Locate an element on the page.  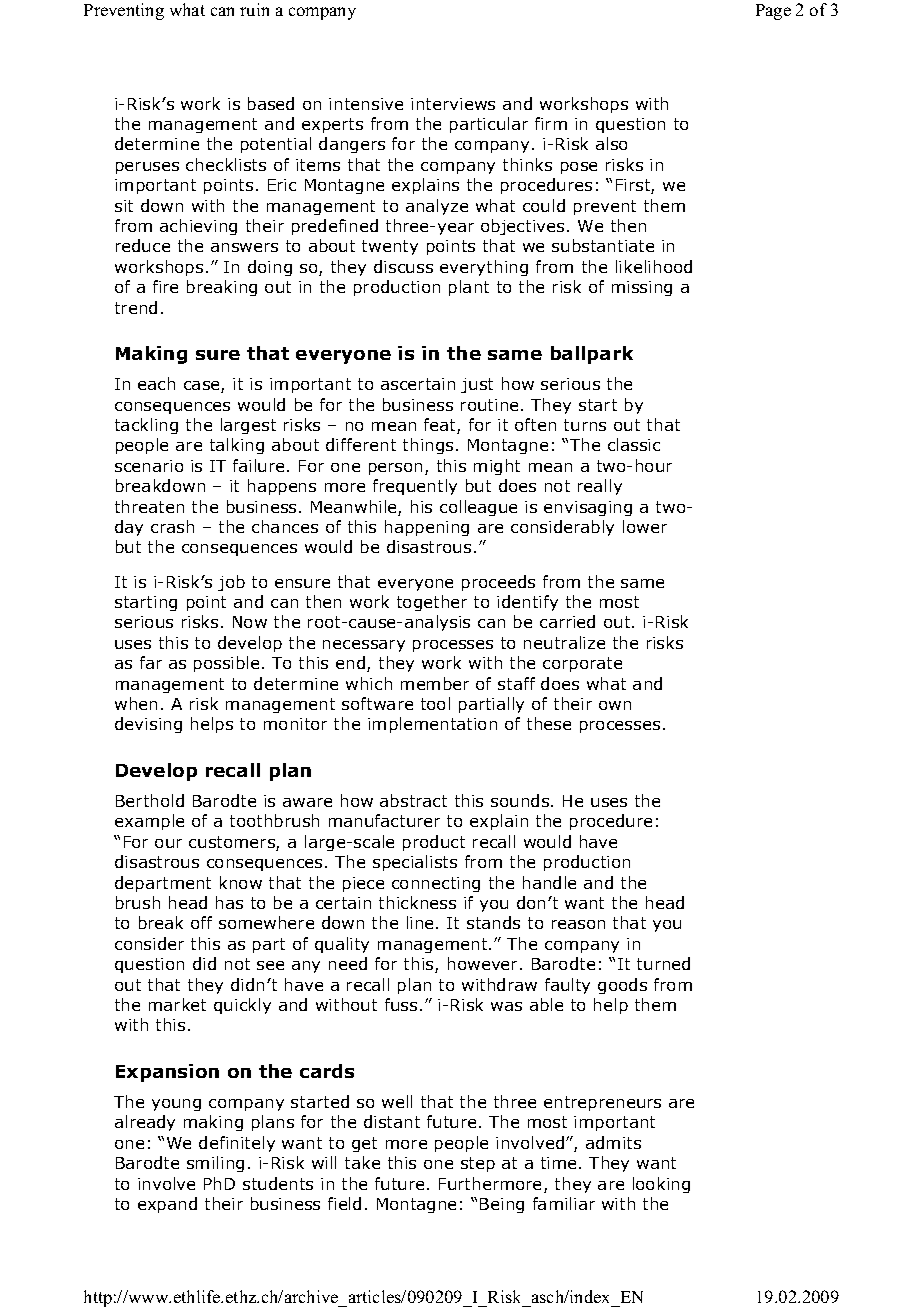
Page is located at coordinates (773, 12).
